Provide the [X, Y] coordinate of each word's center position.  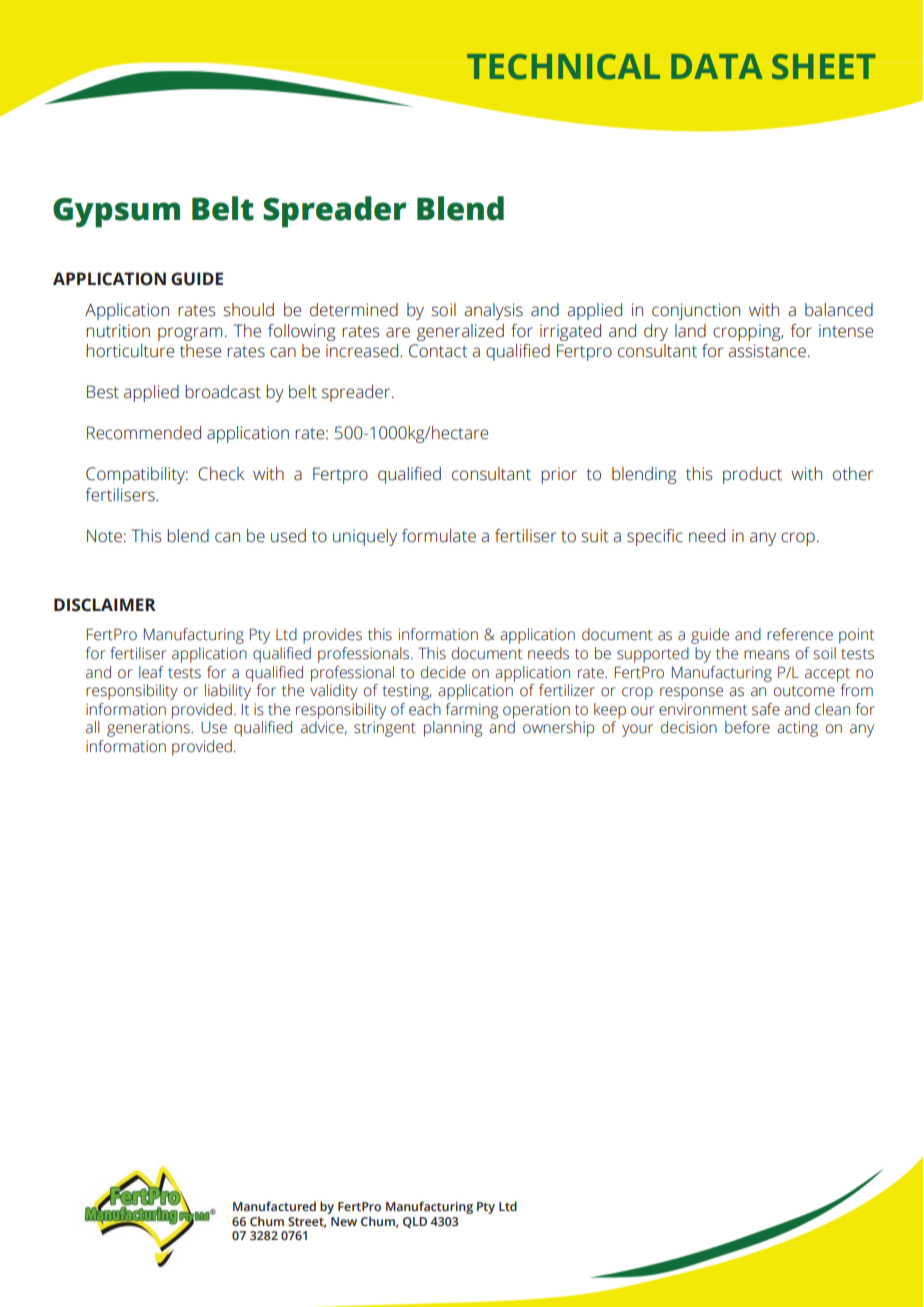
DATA [717, 66]
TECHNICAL [563, 67]
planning [453, 729]
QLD [415, 1222]
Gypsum [116, 213]
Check [221, 474]
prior [559, 475]
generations [149, 729]
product [752, 475]
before [747, 727]
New [344, 1221]
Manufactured [274, 1206]
